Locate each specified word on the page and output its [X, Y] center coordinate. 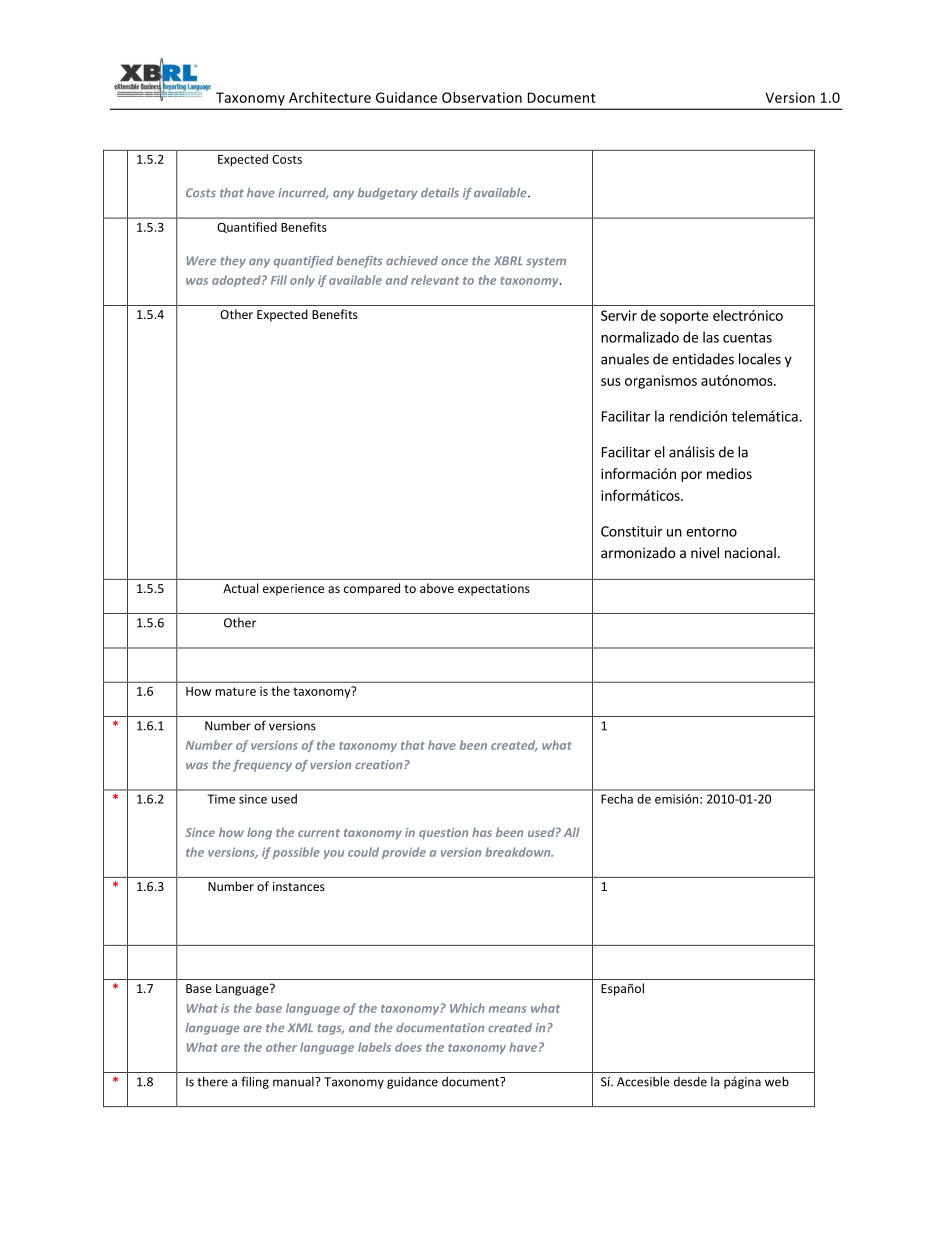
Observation [482, 97]
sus [611, 382]
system [546, 262]
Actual [240, 588]
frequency [262, 766]
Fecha [617, 799]
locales [760, 359]
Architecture [330, 97]
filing [255, 1082]
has [482, 832]
